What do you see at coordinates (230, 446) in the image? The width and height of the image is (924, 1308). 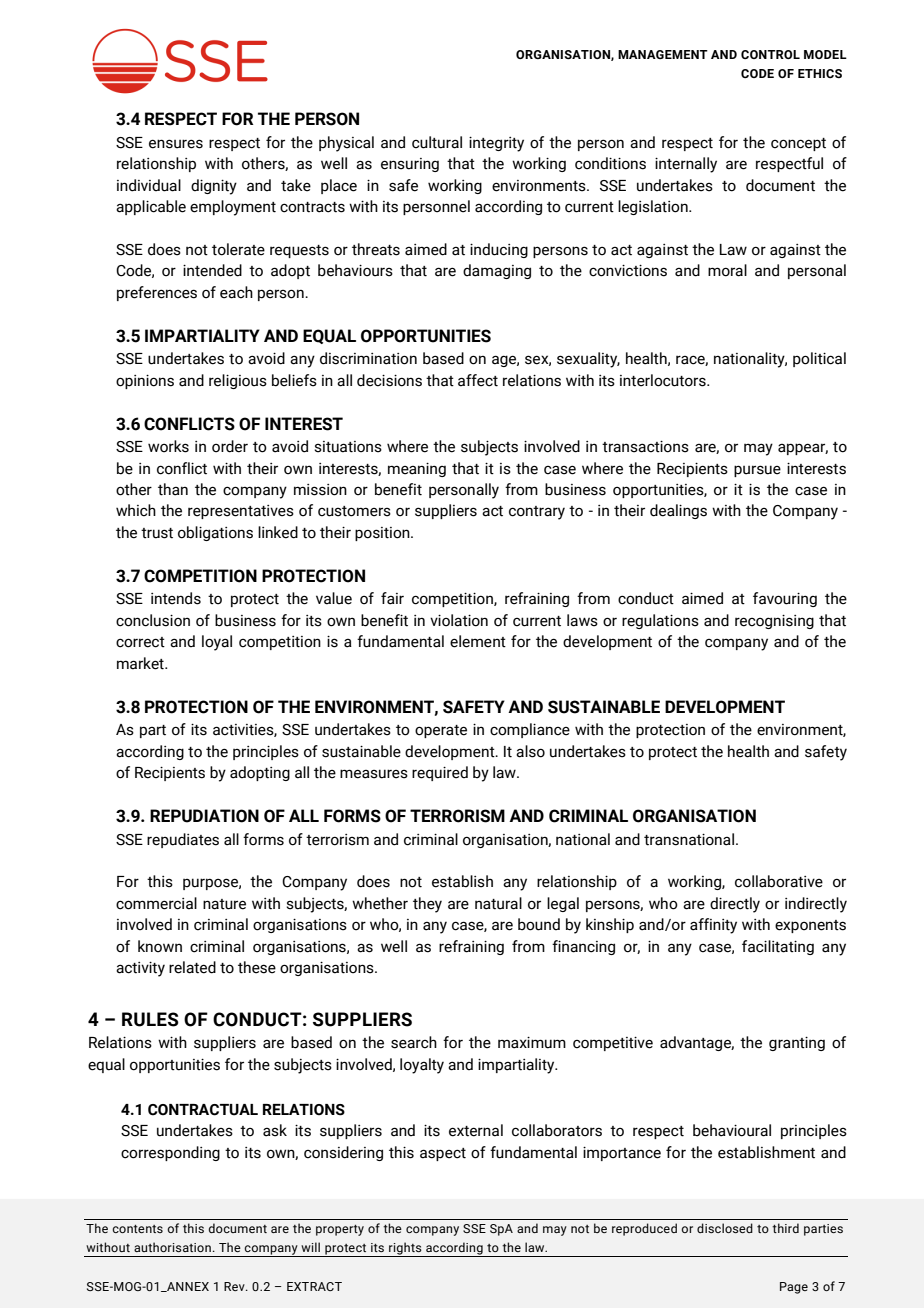 I see `order` at bounding box center [230, 446].
